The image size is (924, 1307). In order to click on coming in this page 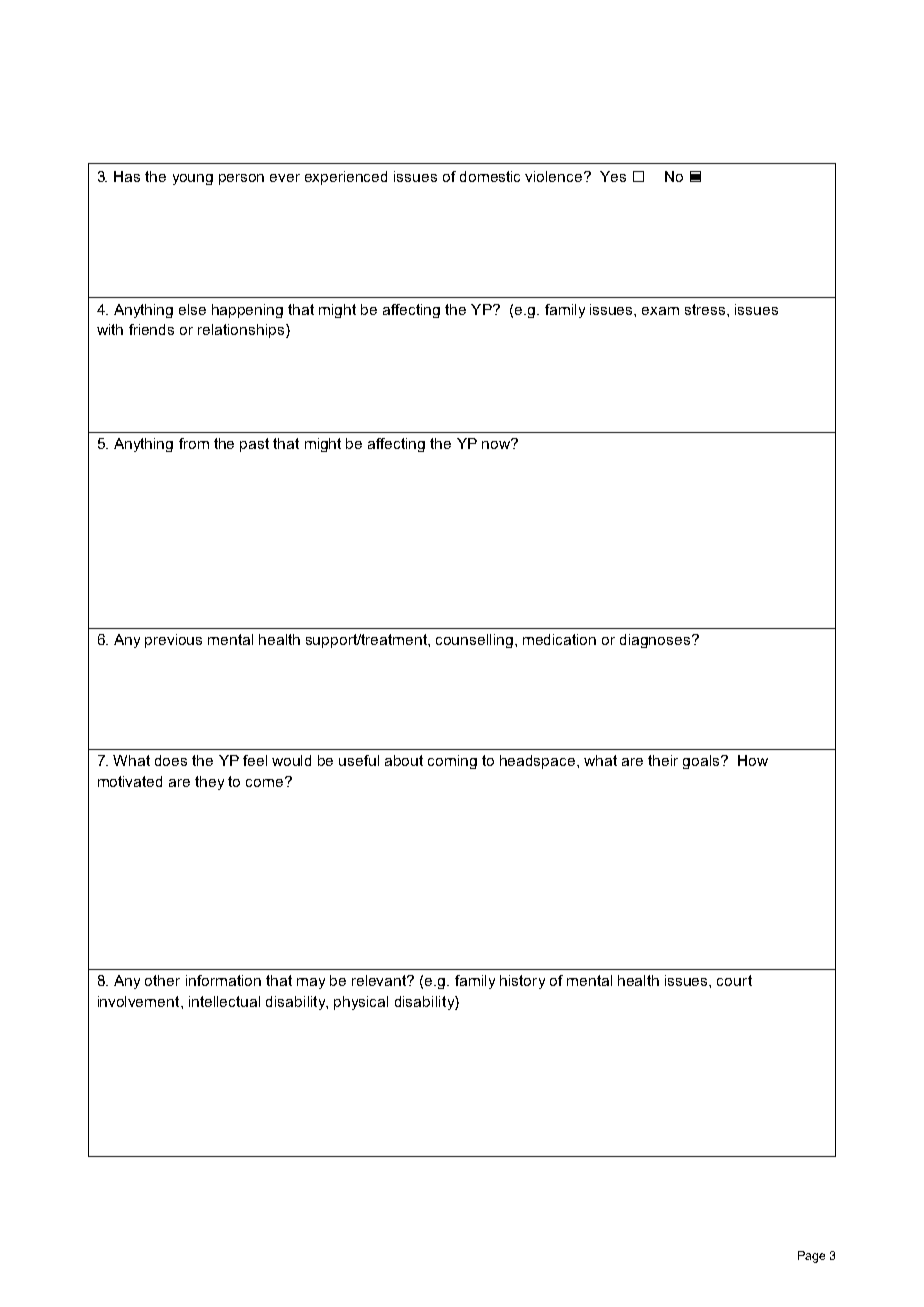, I will do `click(452, 762)`.
